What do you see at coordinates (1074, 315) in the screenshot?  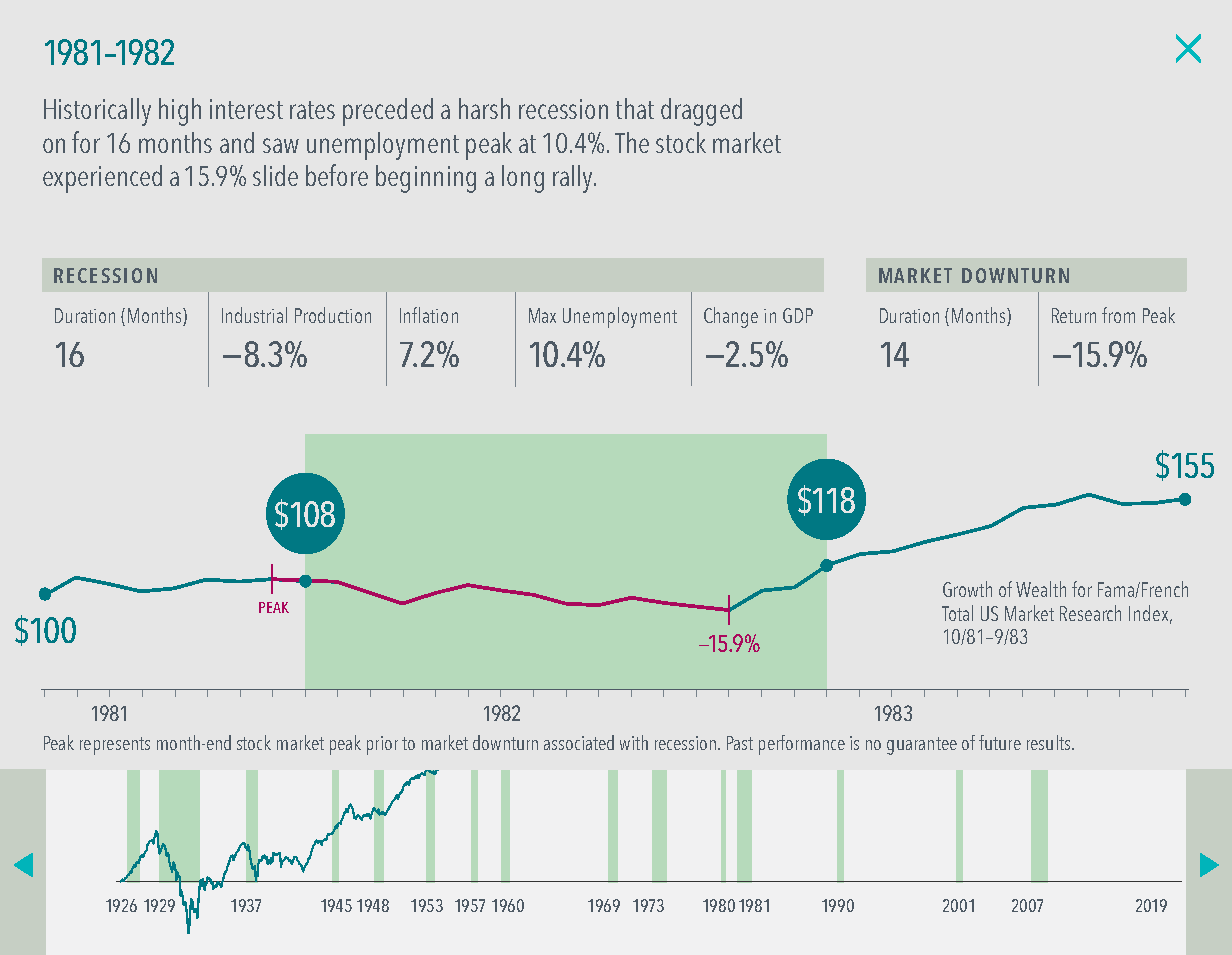 I see `Return` at bounding box center [1074, 315].
